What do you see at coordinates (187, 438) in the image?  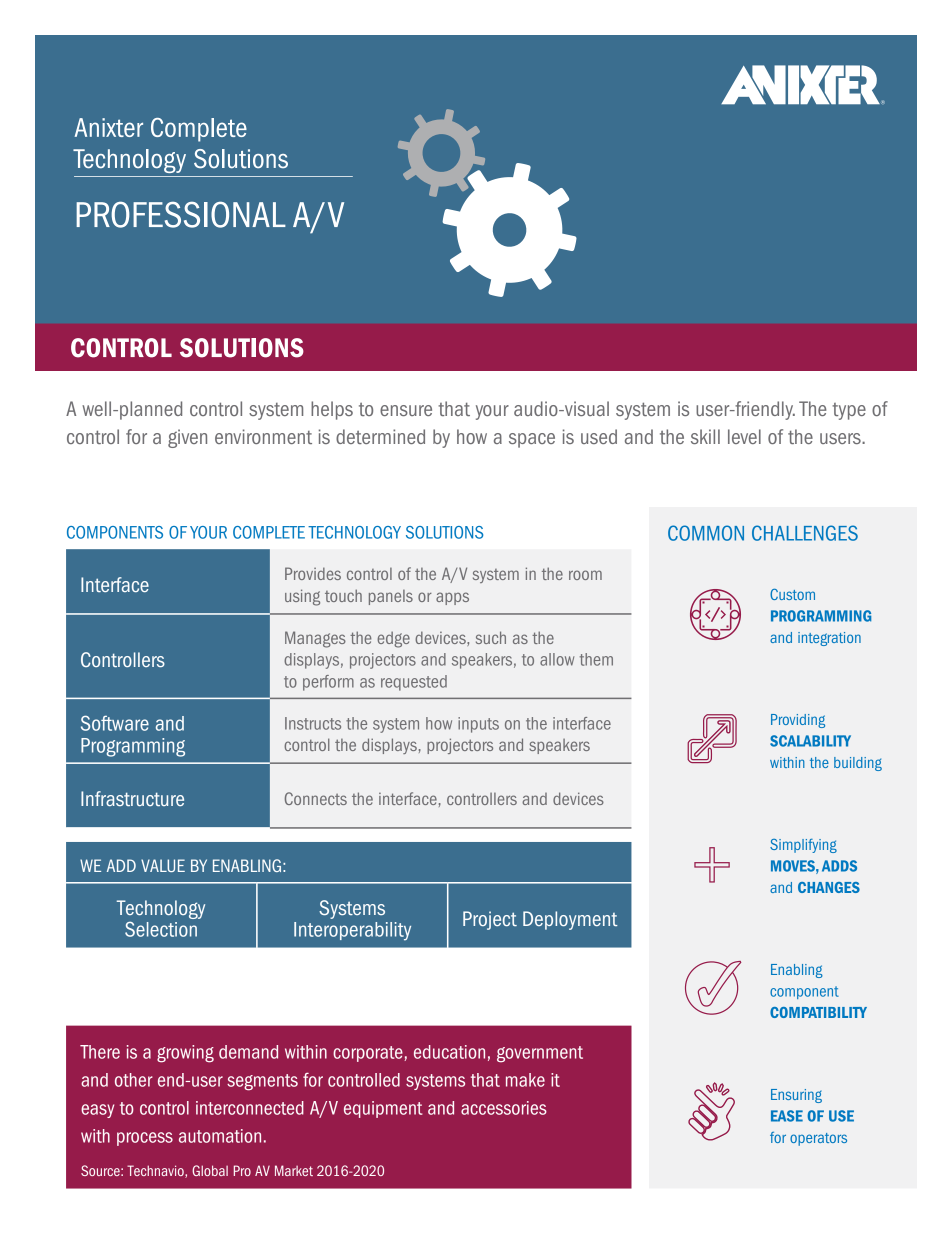 I see `given` at bounding box center [187, 438].
